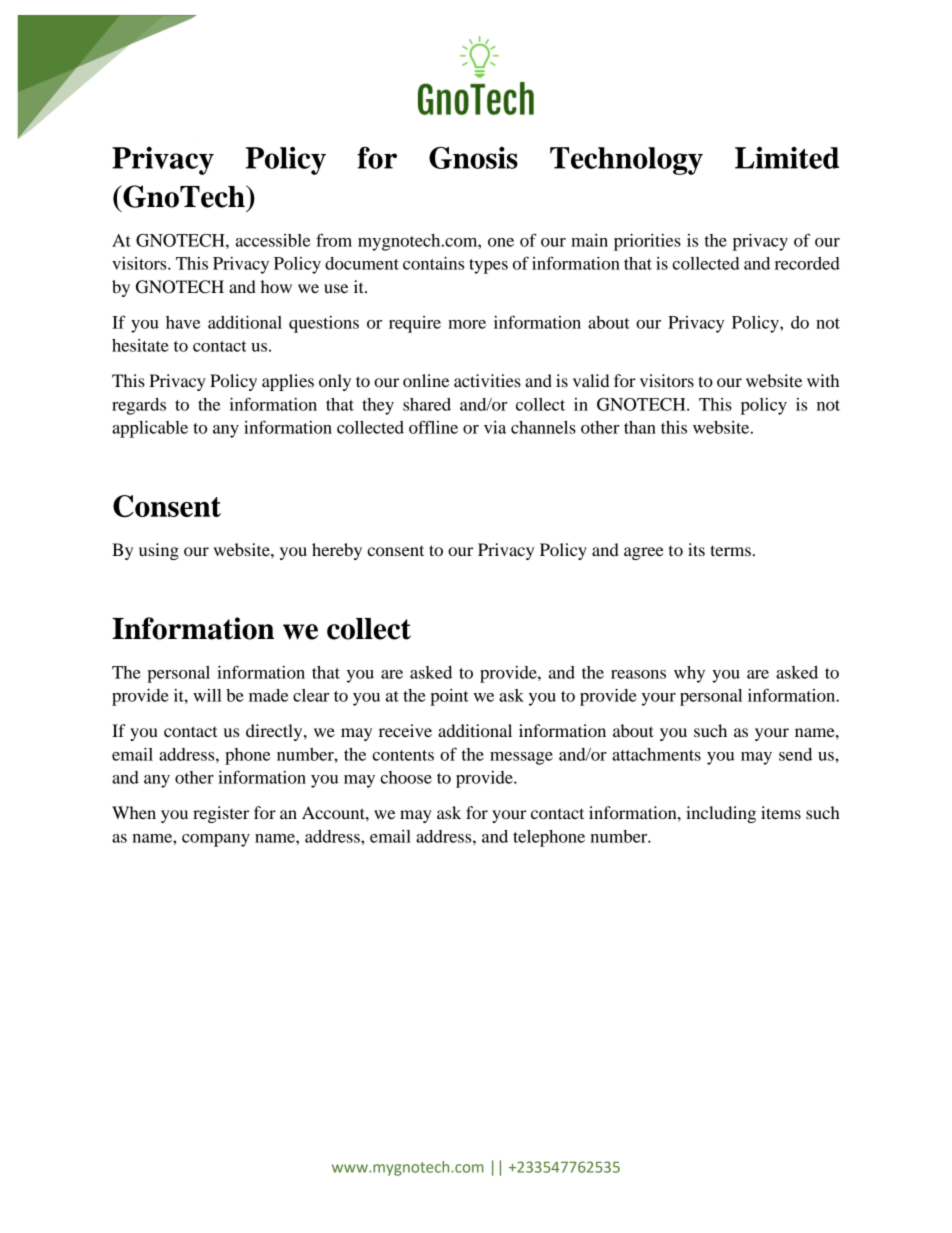 This screenshot has height=1233, width=952. What do you see at coordinates (689, 674) in the screenshot?
I see `why` at bounding box center [689, 674].
